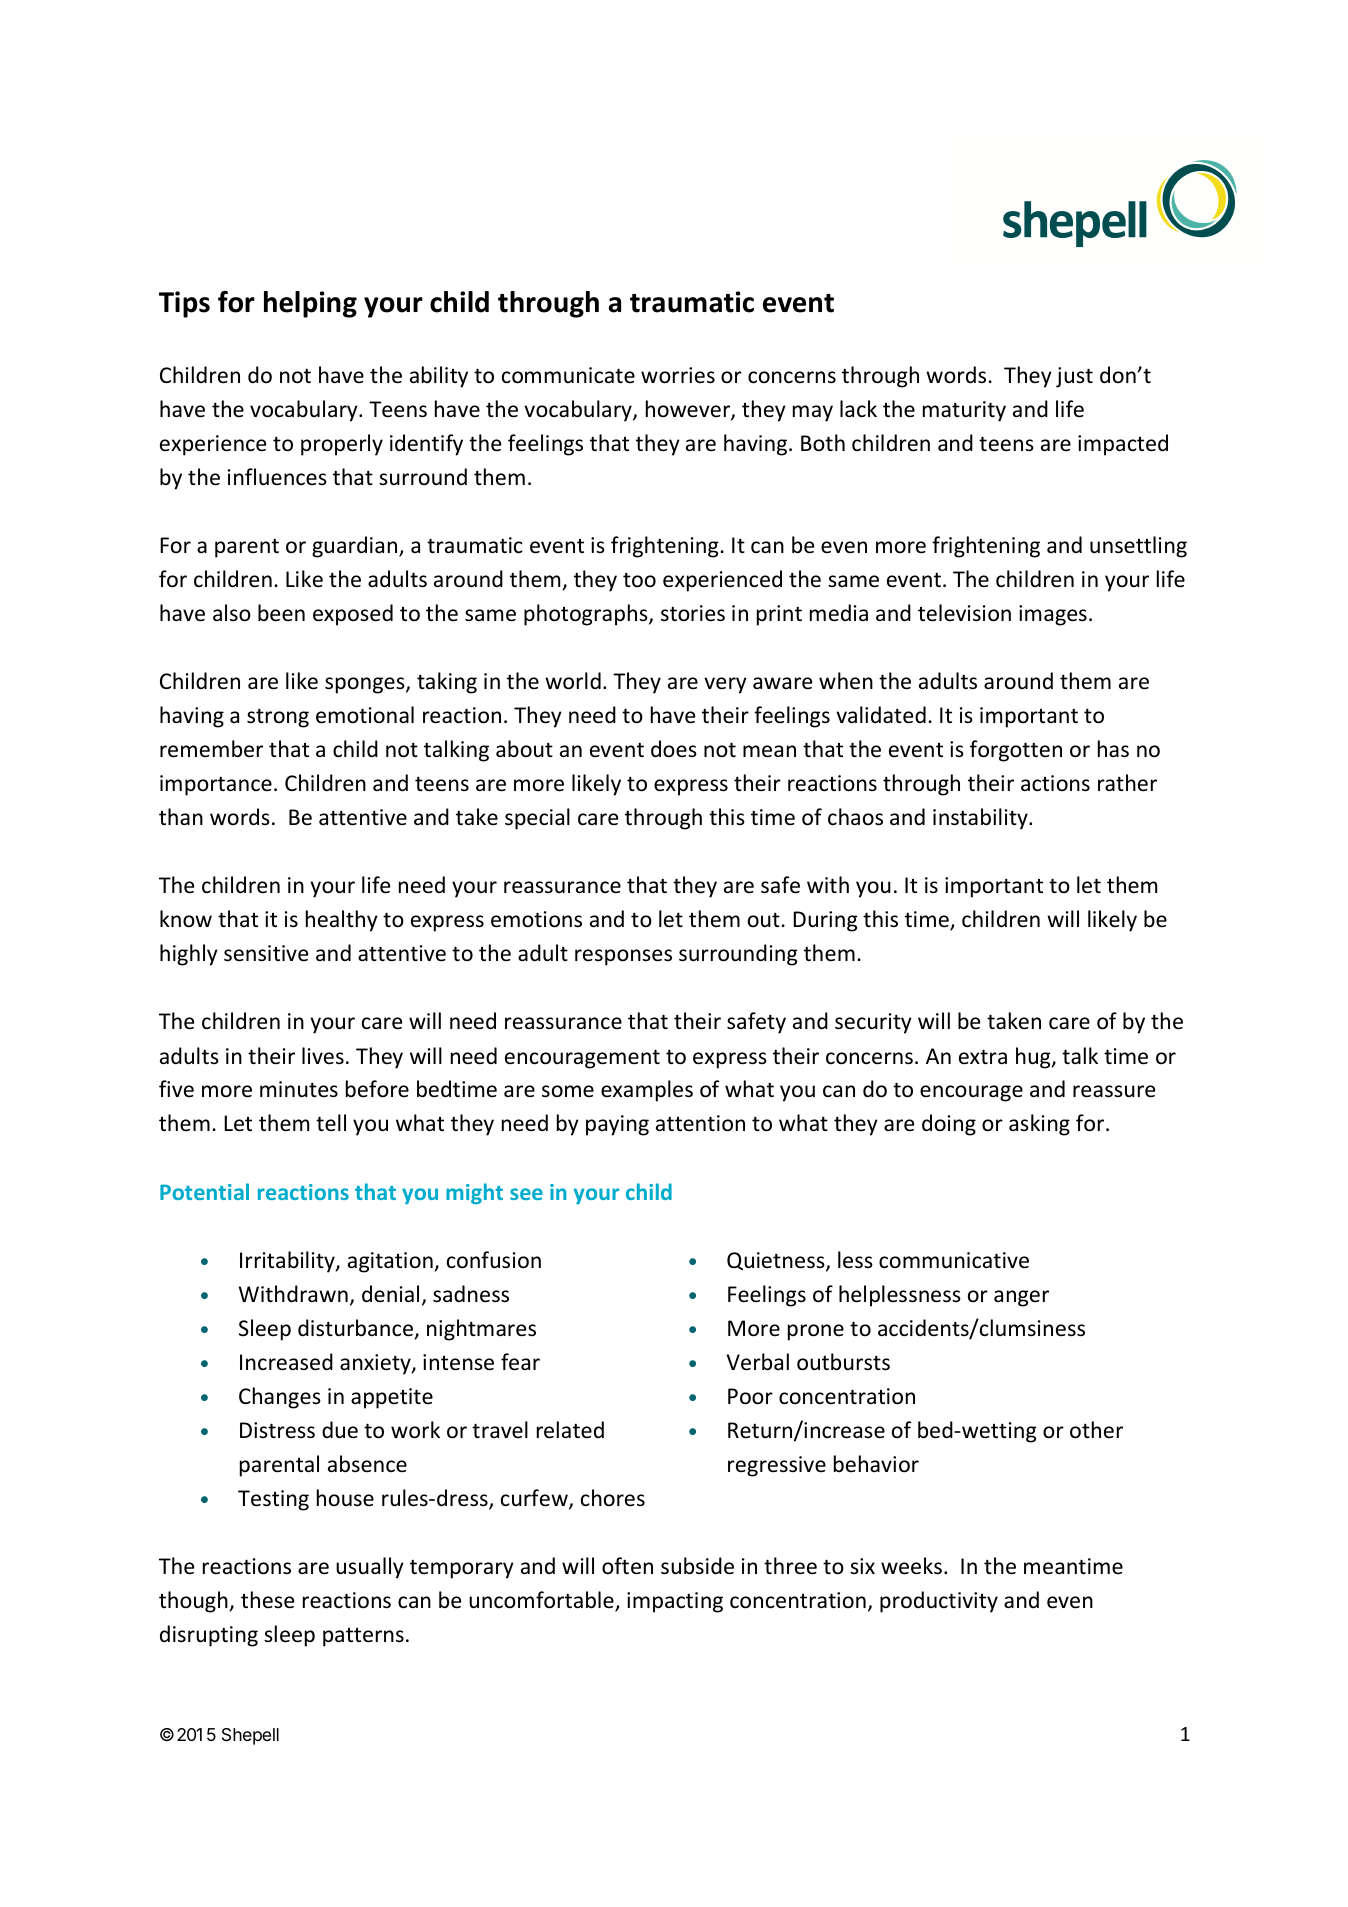 The image size is (1348, 1907). What do you see at coordinates (678, 375) in the image?
I see `worries` at bounding box center [678, 375].
